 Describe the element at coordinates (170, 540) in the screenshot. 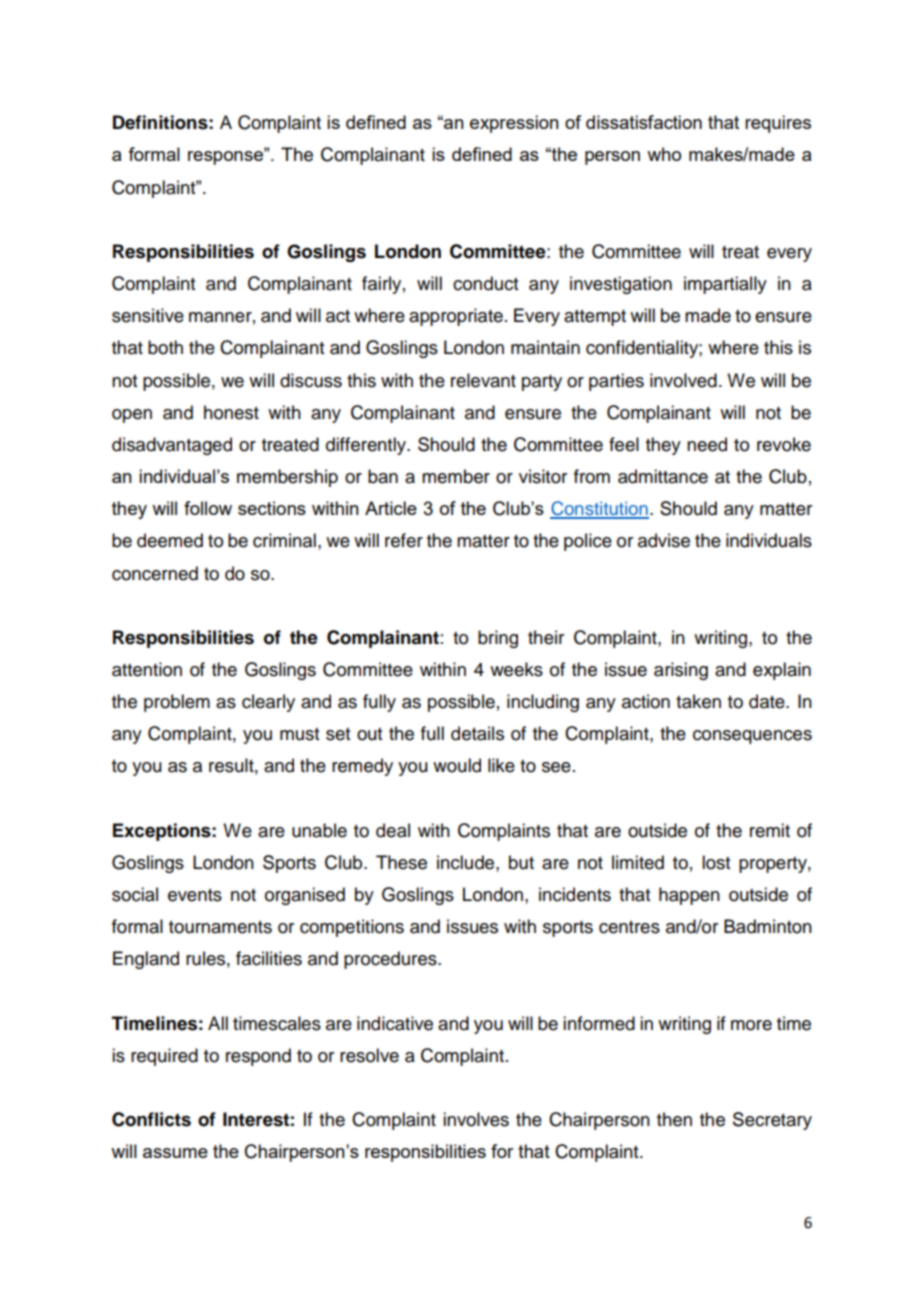

I see `deemed` at that location.
